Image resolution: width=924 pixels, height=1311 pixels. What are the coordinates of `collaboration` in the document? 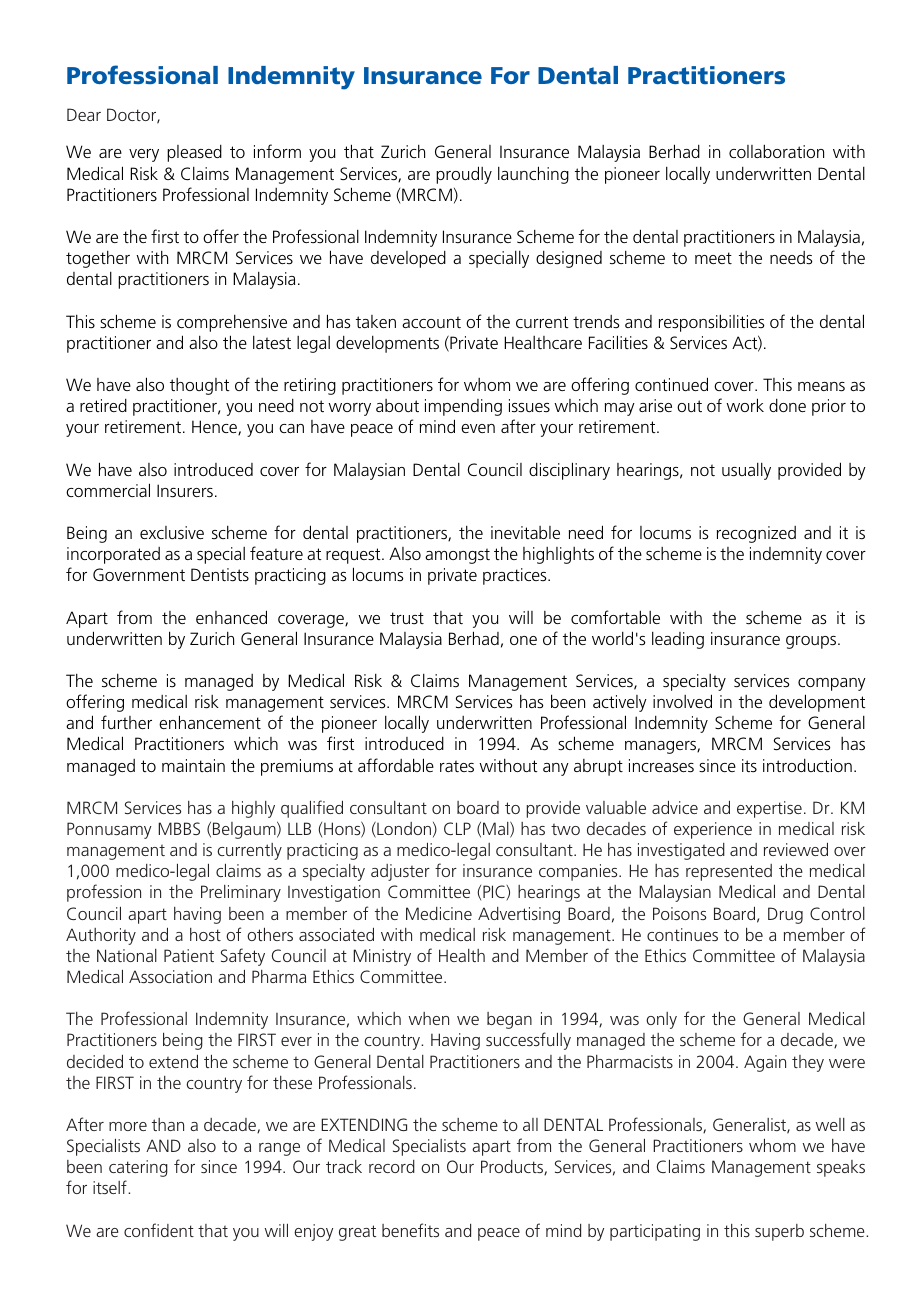 It's located at (776, 151).
